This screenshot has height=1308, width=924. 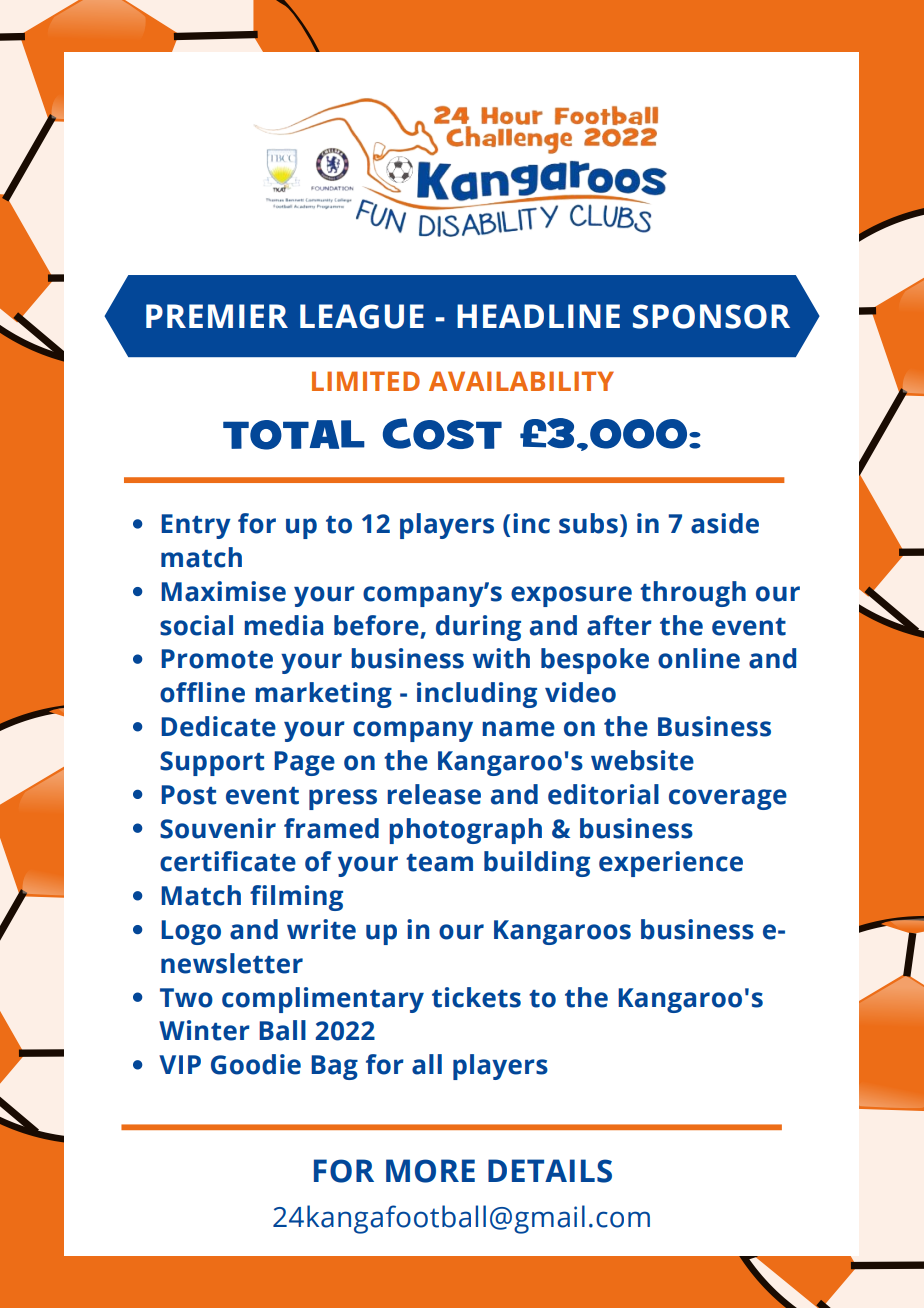 I want to click on website, so click(x=642, y=760).
